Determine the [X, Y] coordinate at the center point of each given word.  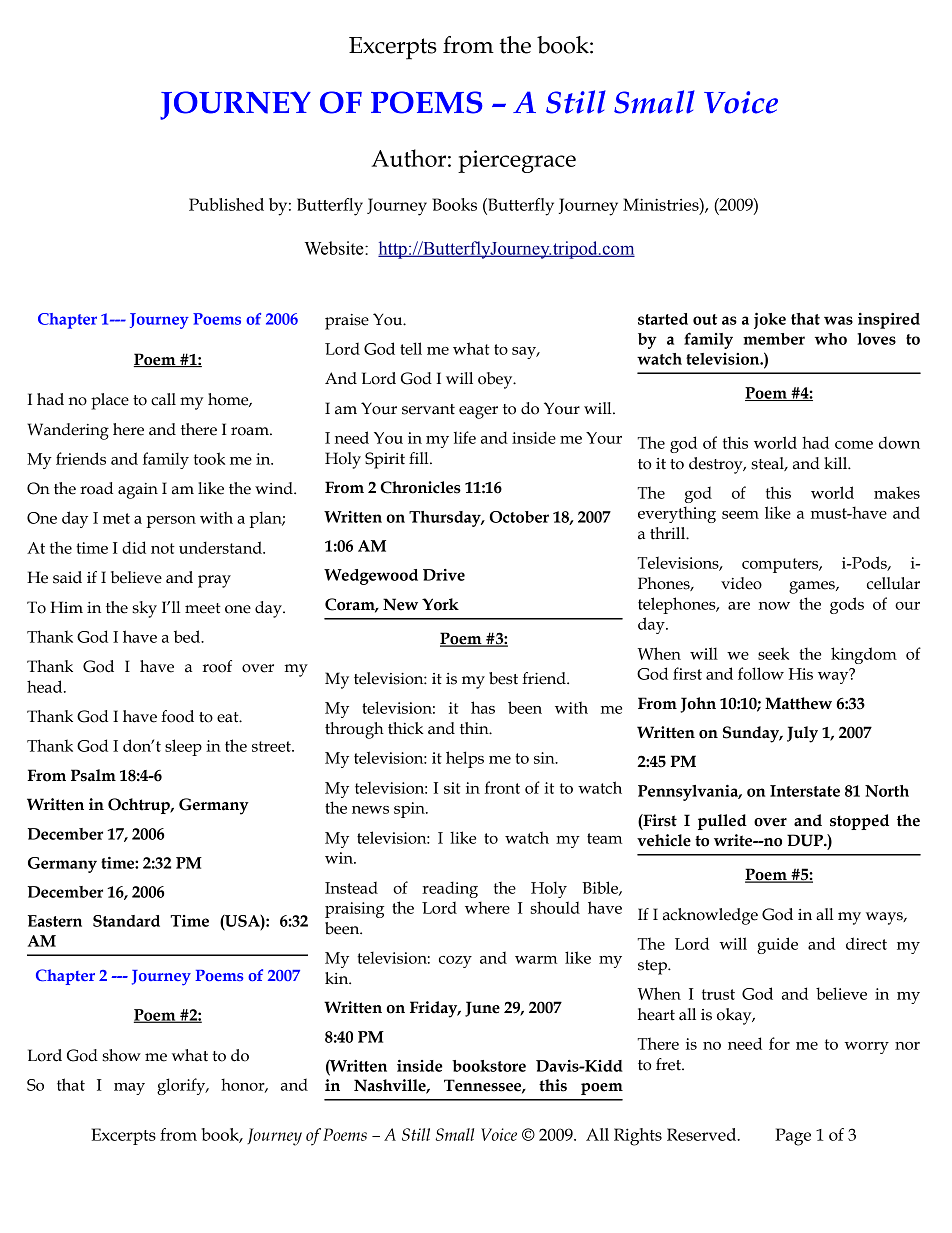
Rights [638, 1137]
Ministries [662, 204]
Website [335, 248]
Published [226, 204]
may [129, 1089]
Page [793, 1137]
